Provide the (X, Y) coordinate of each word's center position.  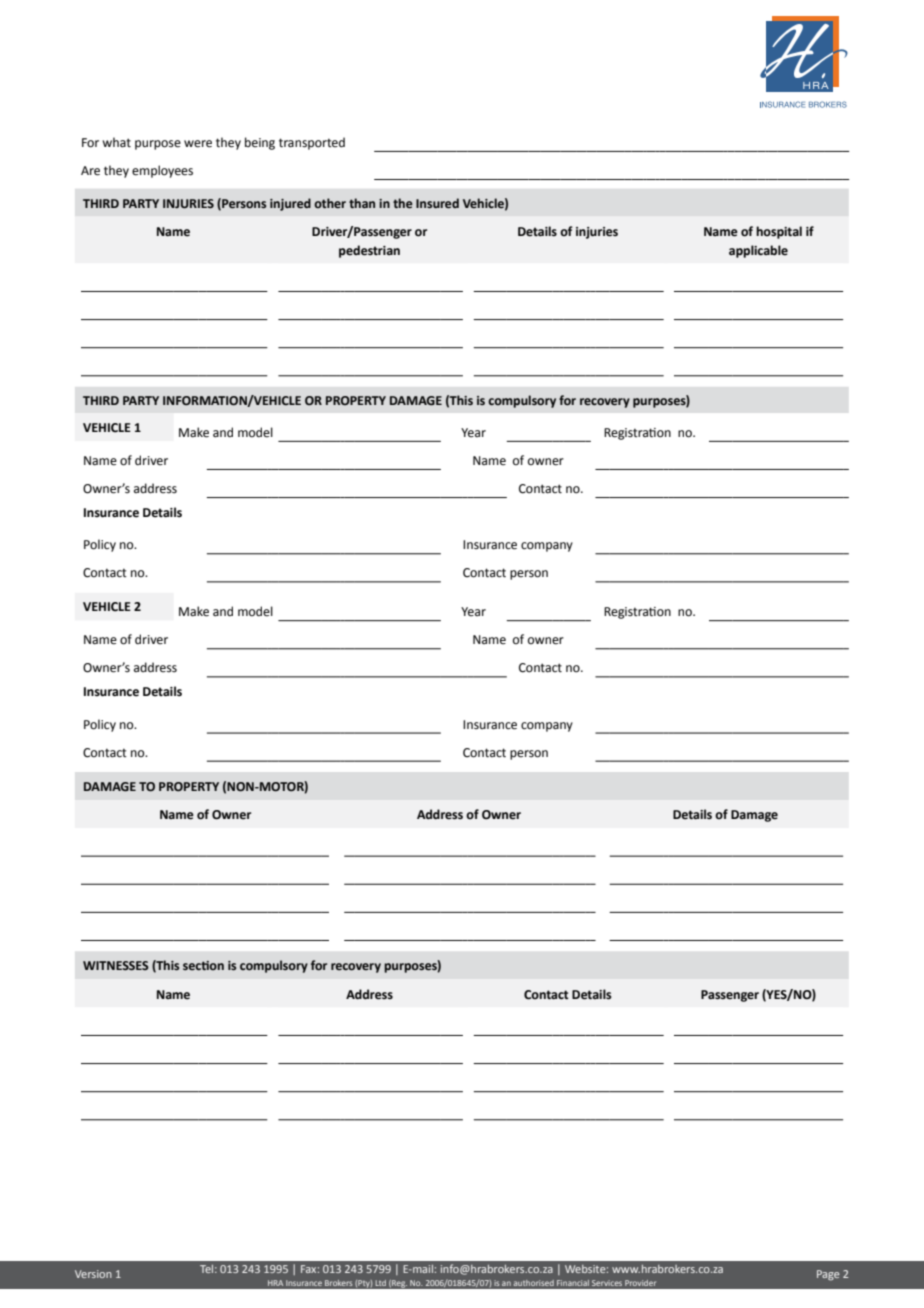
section (203, 966)
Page (828, 1275)
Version (93, 1274)
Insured (437, 203)
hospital (779, 232)
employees (162, 171)
